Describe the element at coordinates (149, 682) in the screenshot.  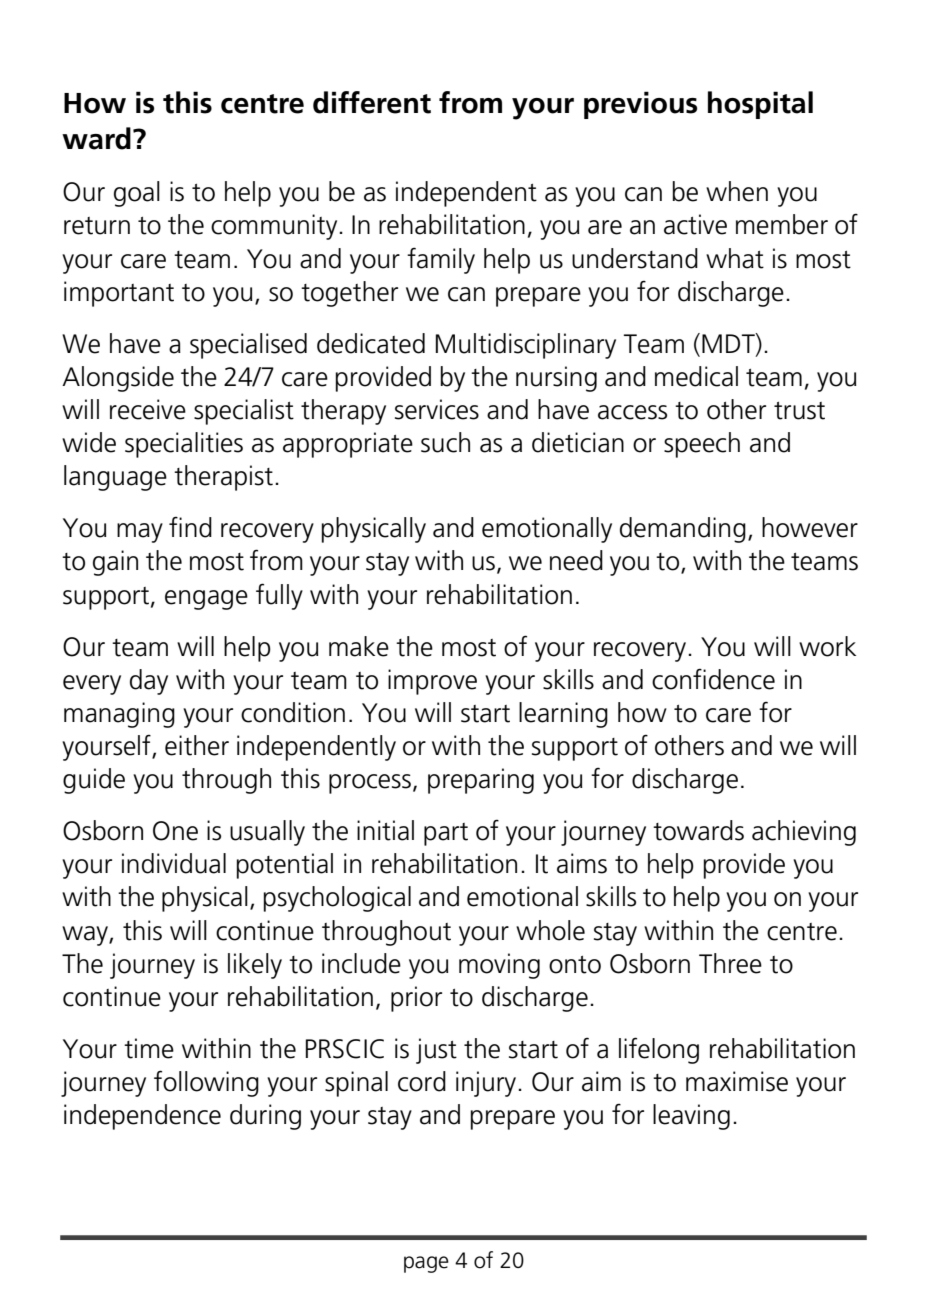
I see `day` at that location.
